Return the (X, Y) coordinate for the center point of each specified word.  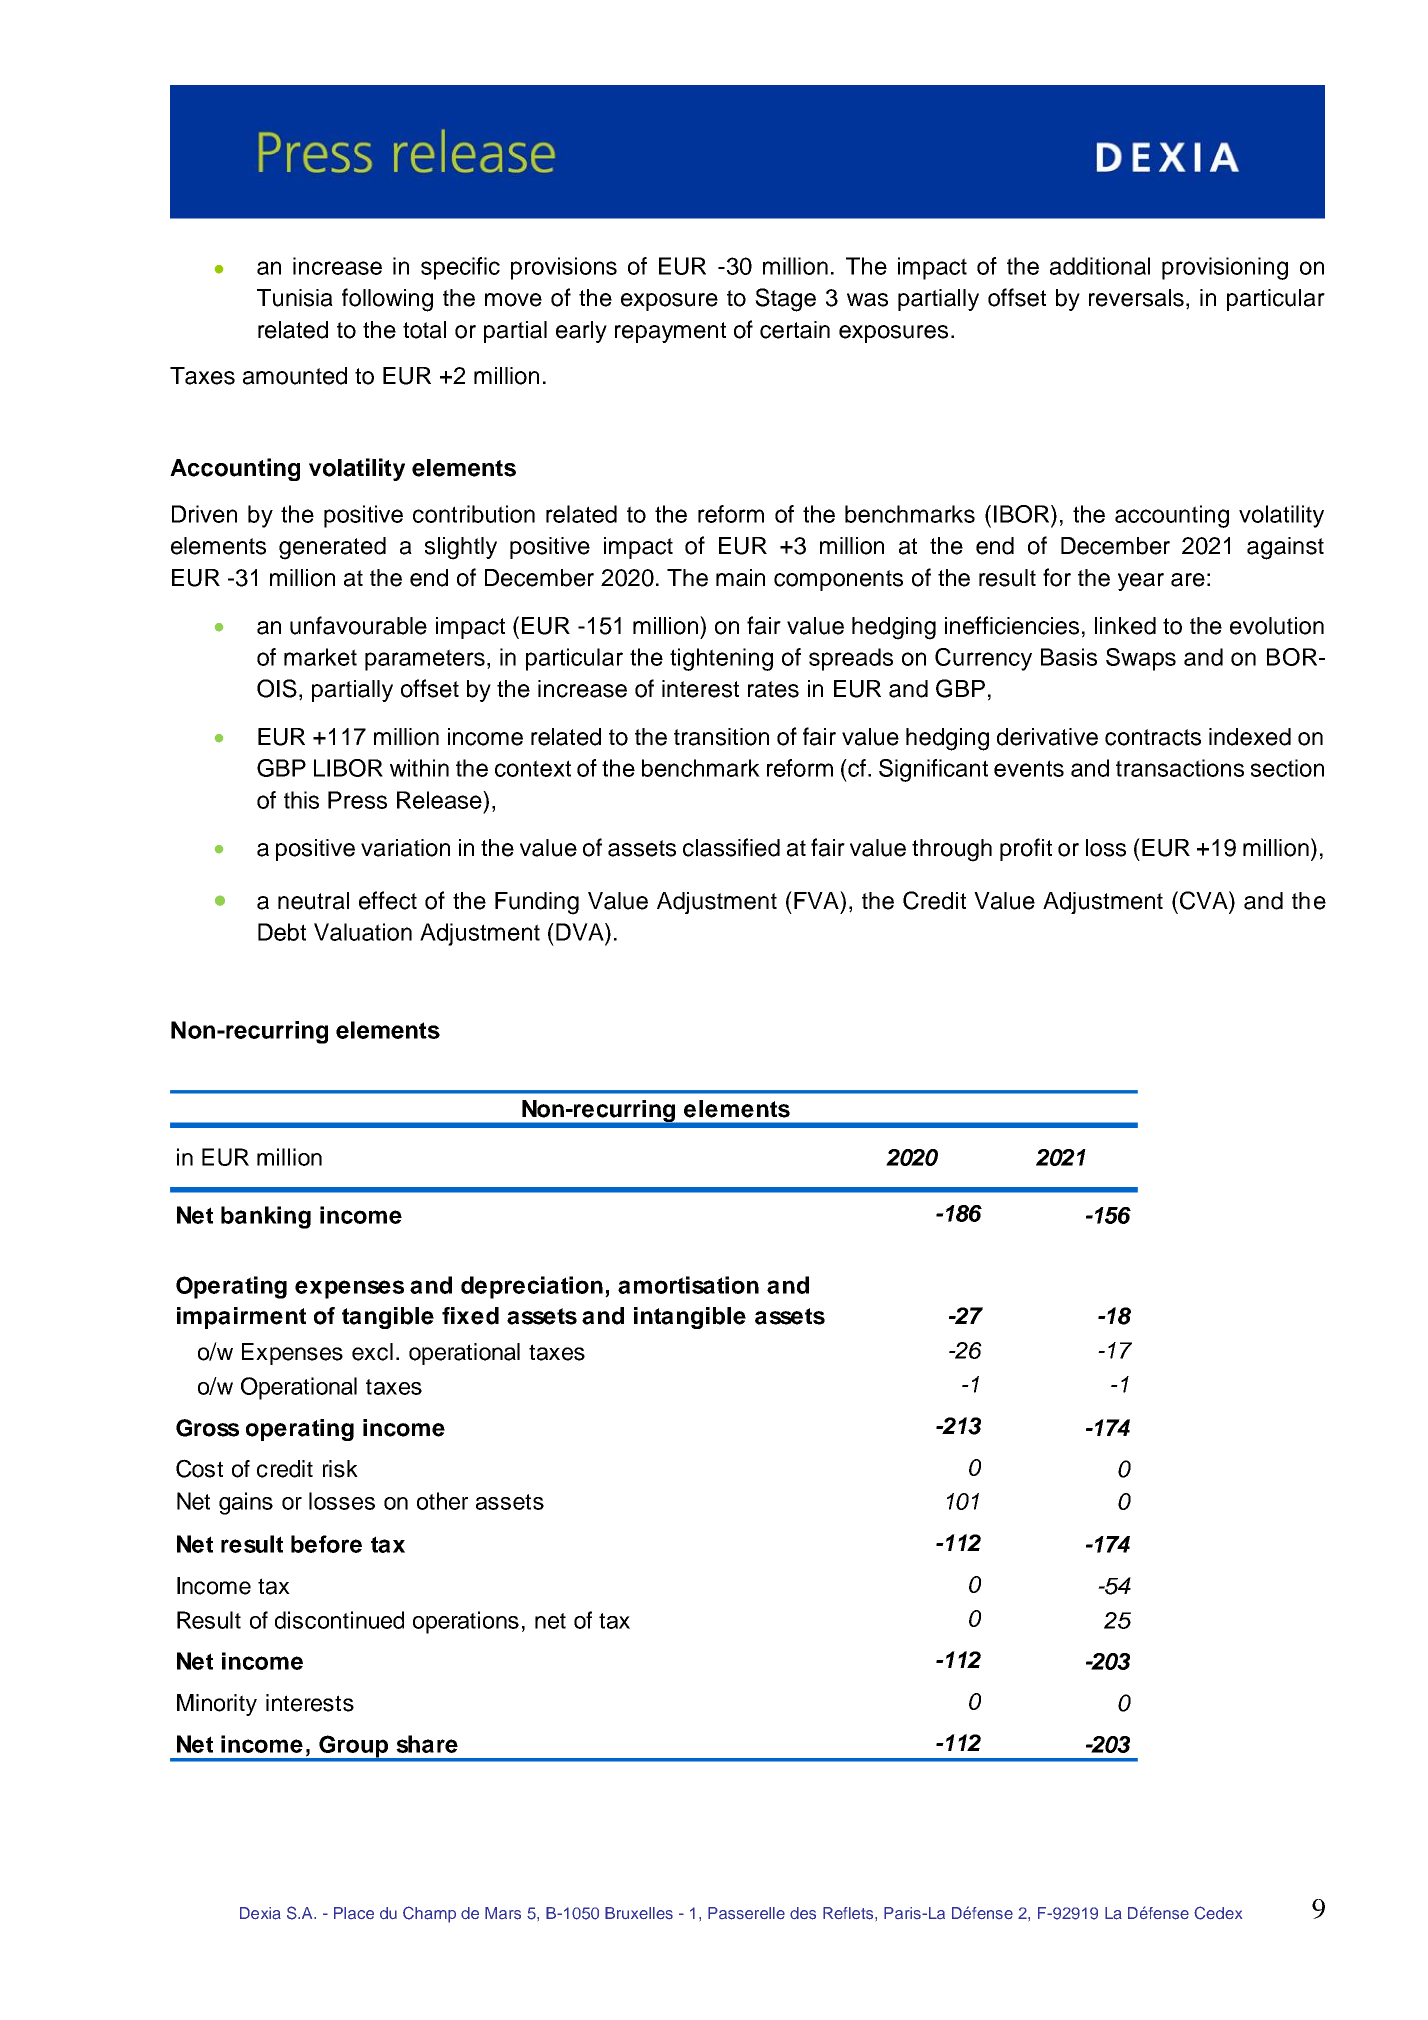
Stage (785, 300)
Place (354, 1913)
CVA (1203, 900)
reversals (1136, 298)
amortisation (688, 1285)
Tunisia (295, 298)
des (803, 1913)
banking (266, 1217)
